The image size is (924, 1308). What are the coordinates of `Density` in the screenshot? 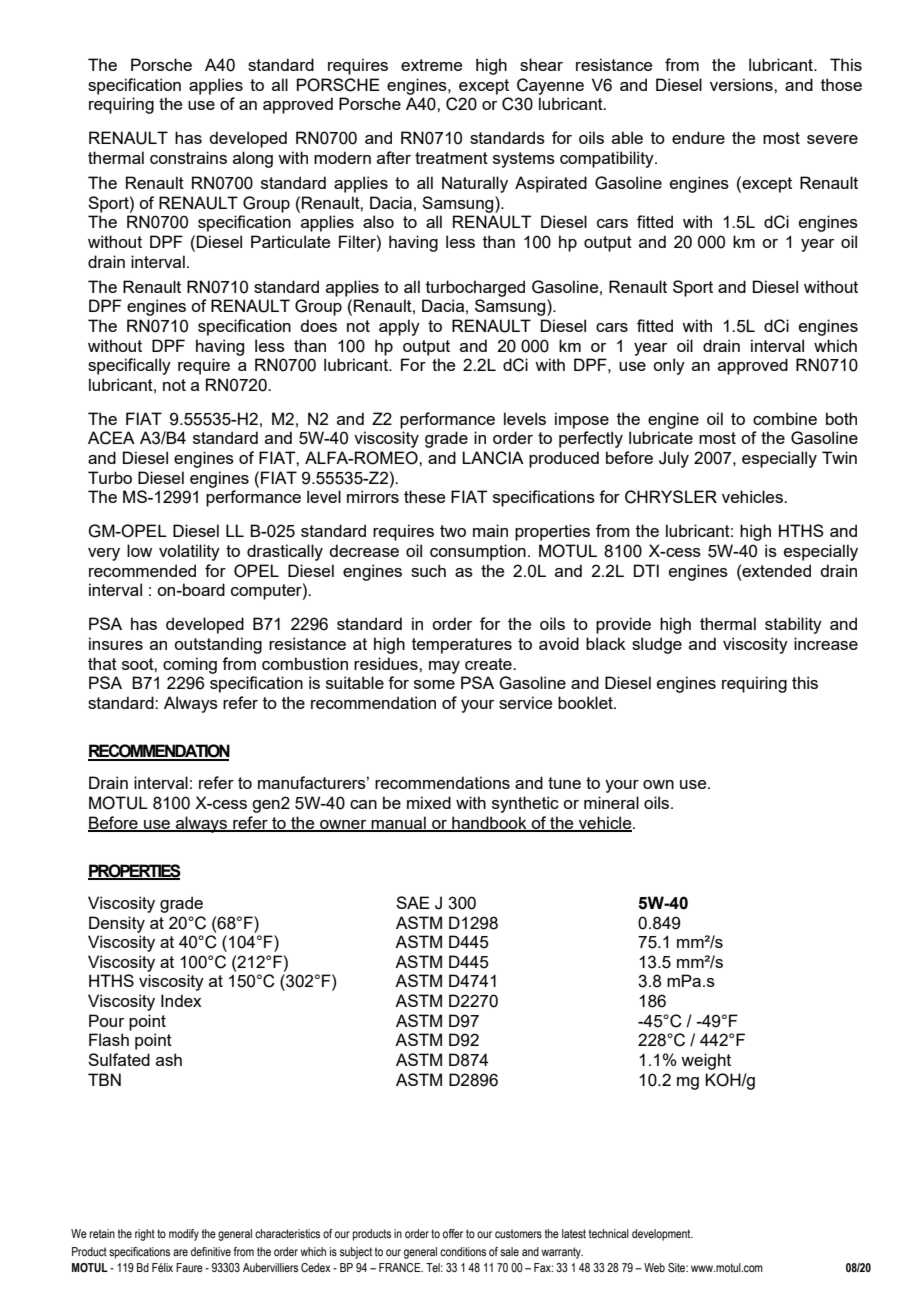 It's located at (117, 924).
